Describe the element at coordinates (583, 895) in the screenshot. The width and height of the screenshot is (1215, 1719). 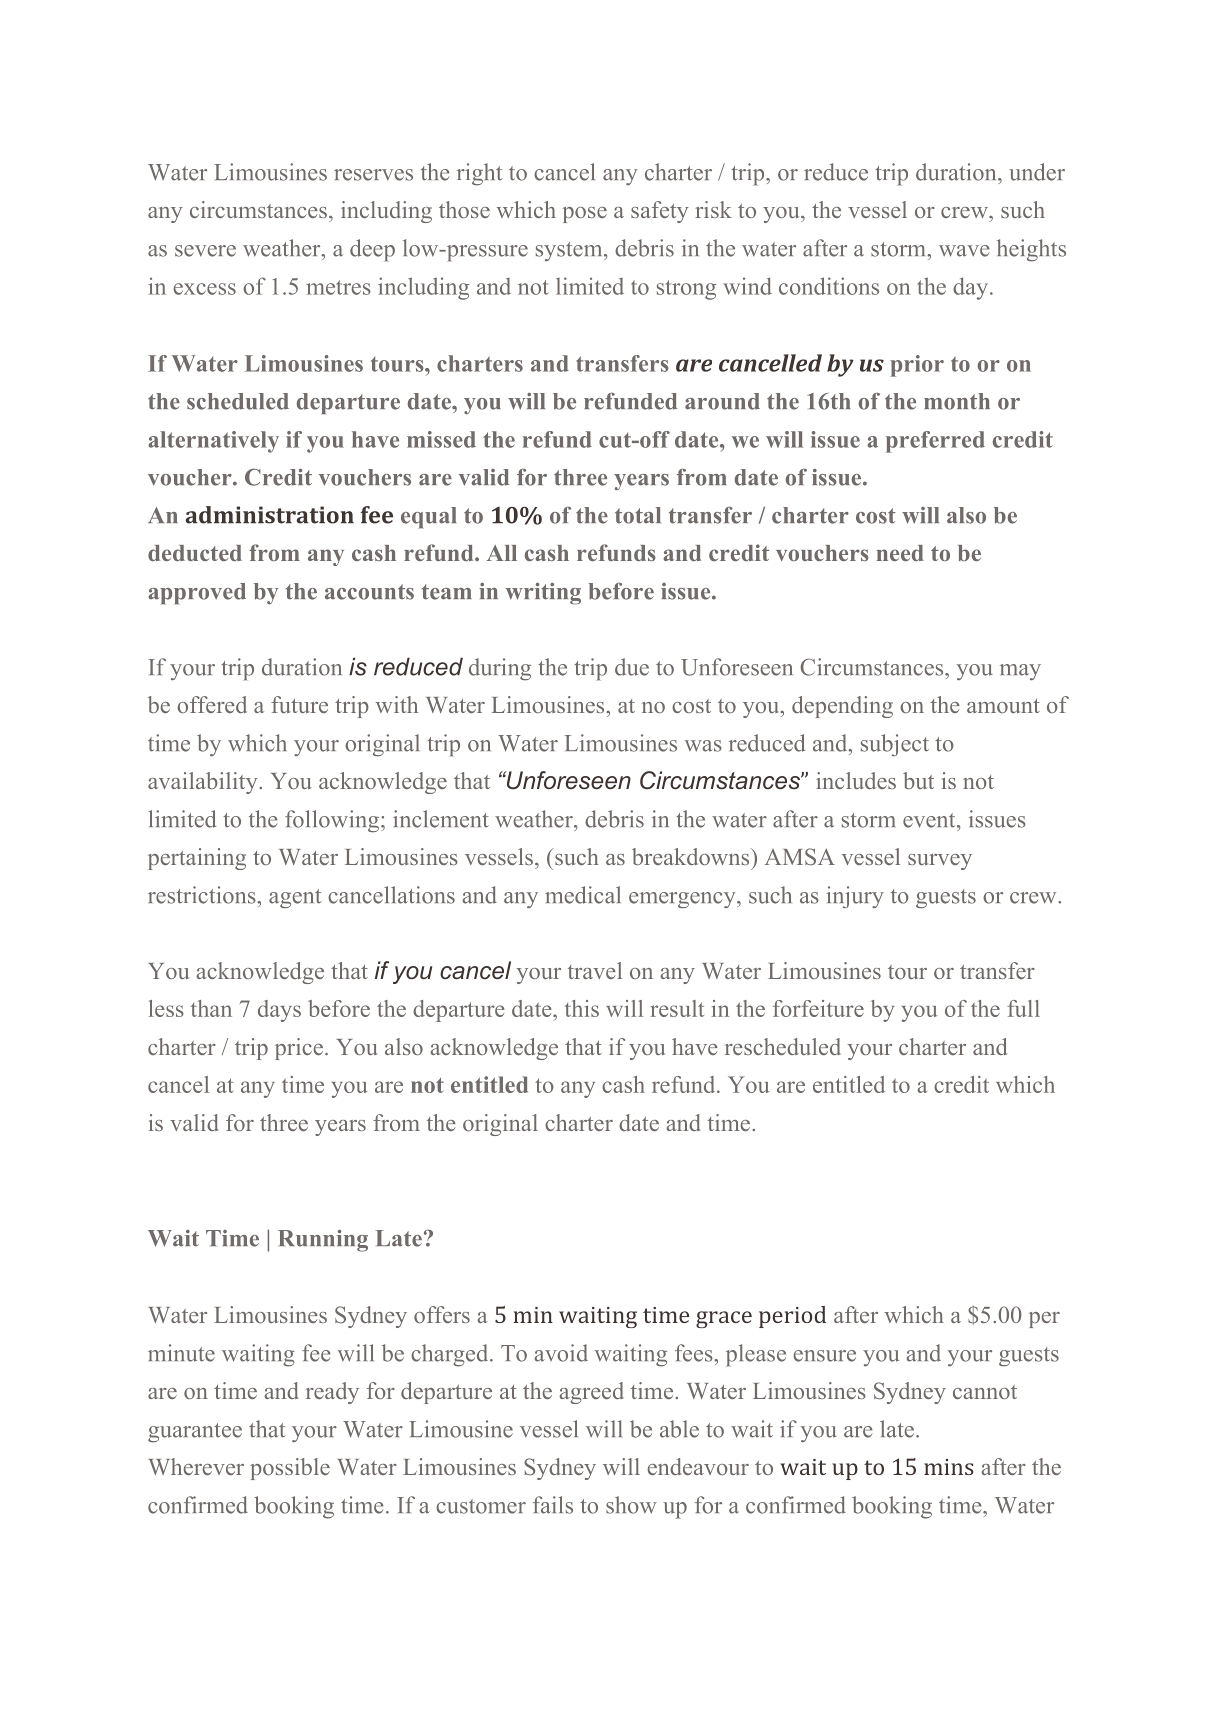
I see `medical` at that location.
